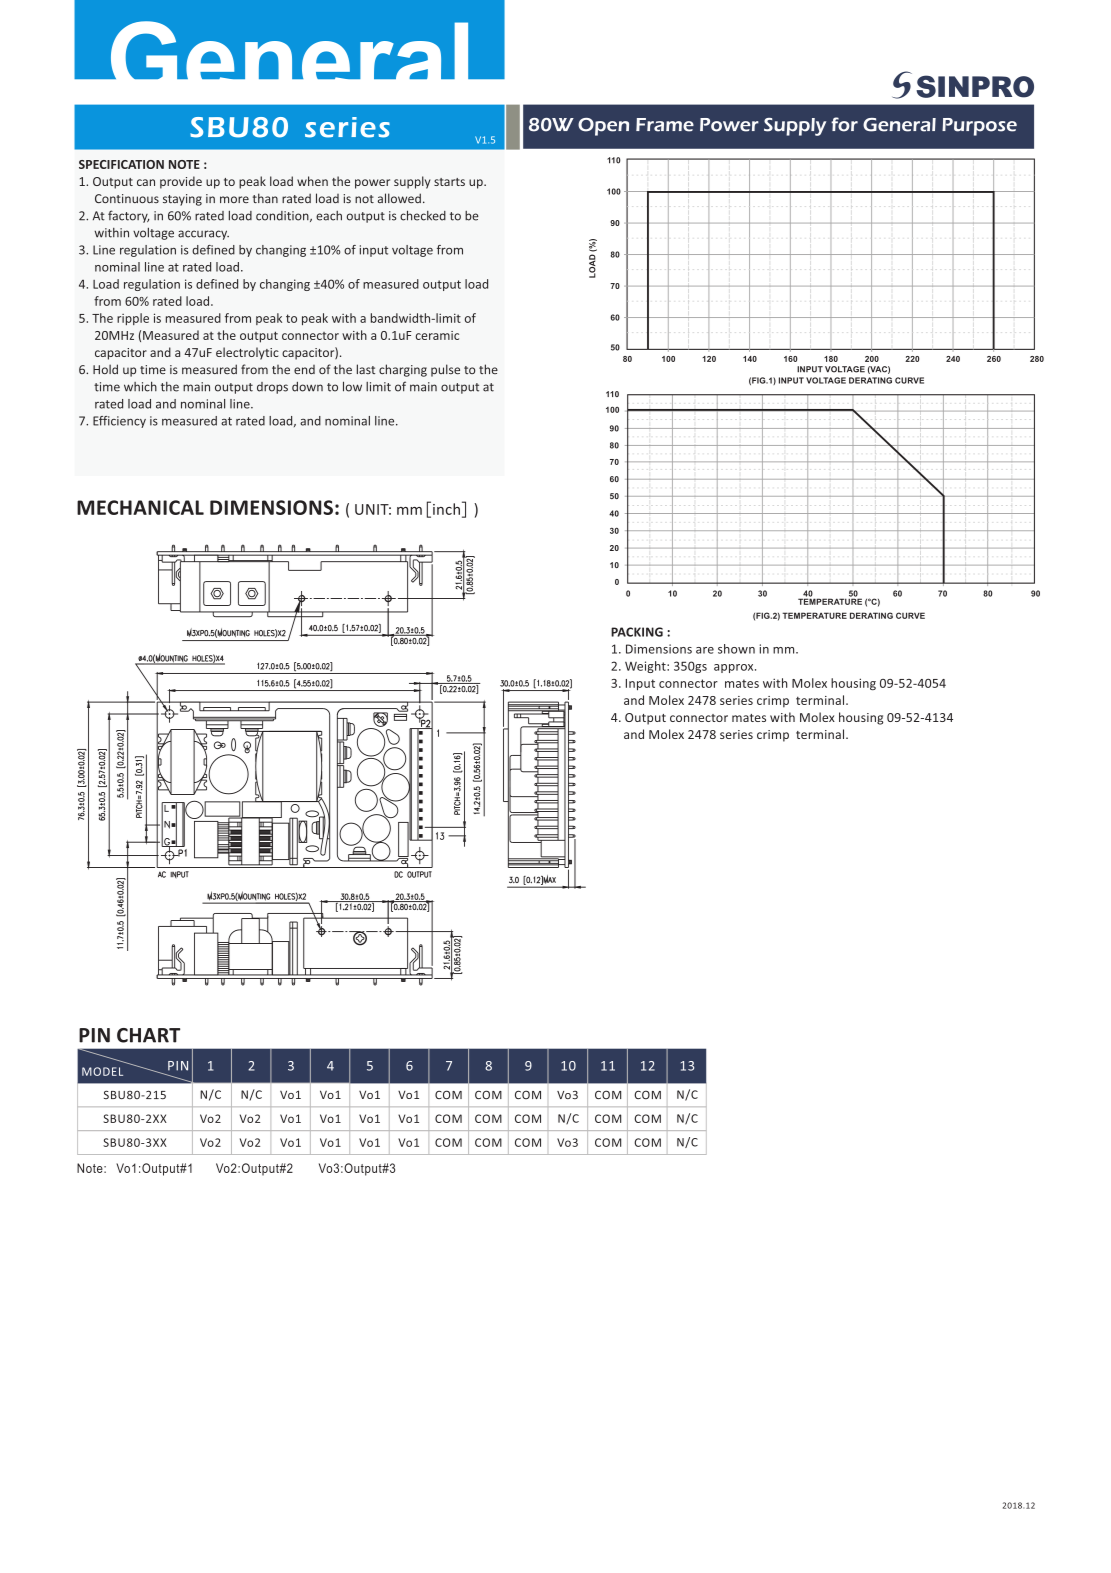 The width and height of the page is (1111, 1573). Describe the element at coordinates (637, 632) in the page. I see `PACKING` at that location.
